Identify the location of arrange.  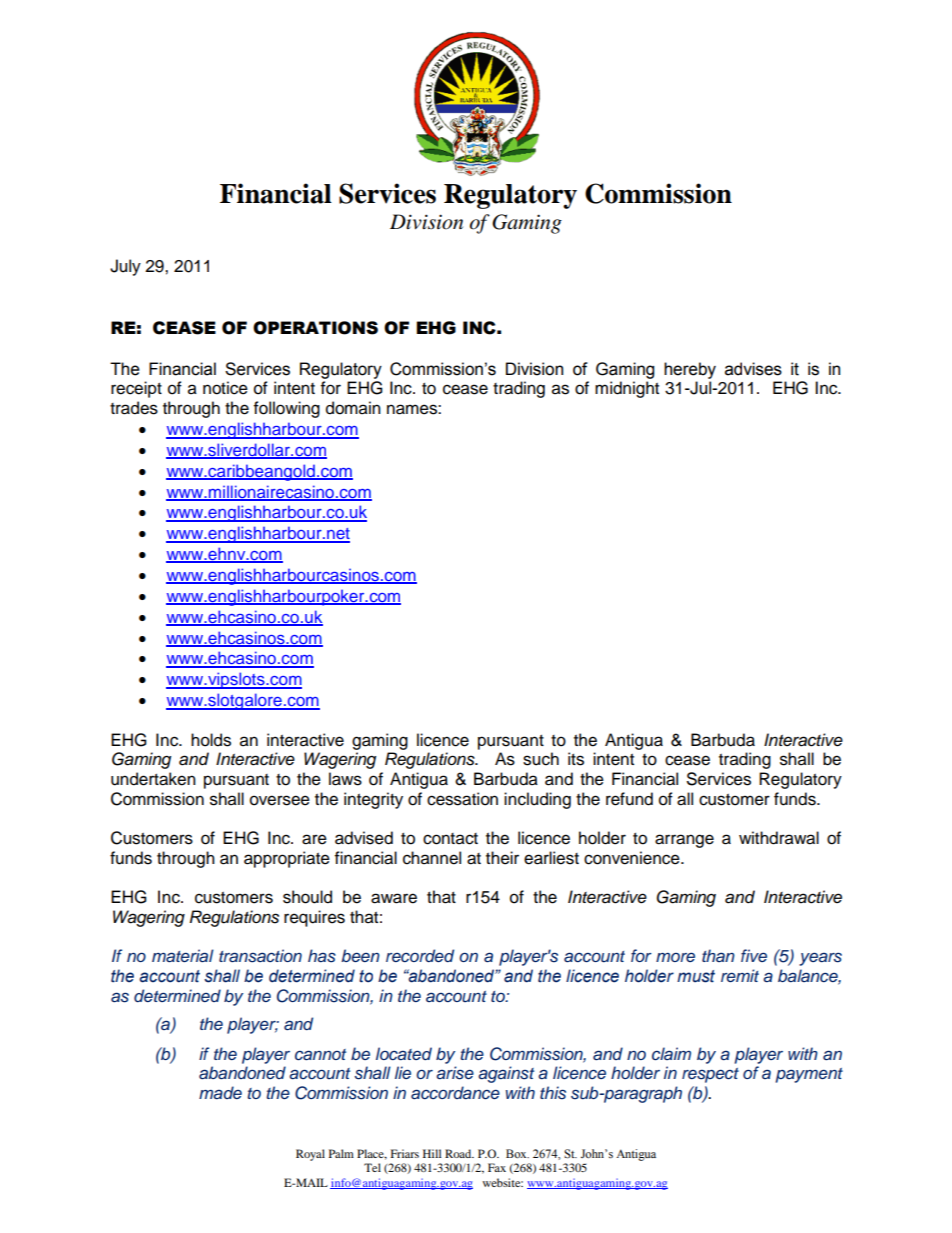
(684, 841).
